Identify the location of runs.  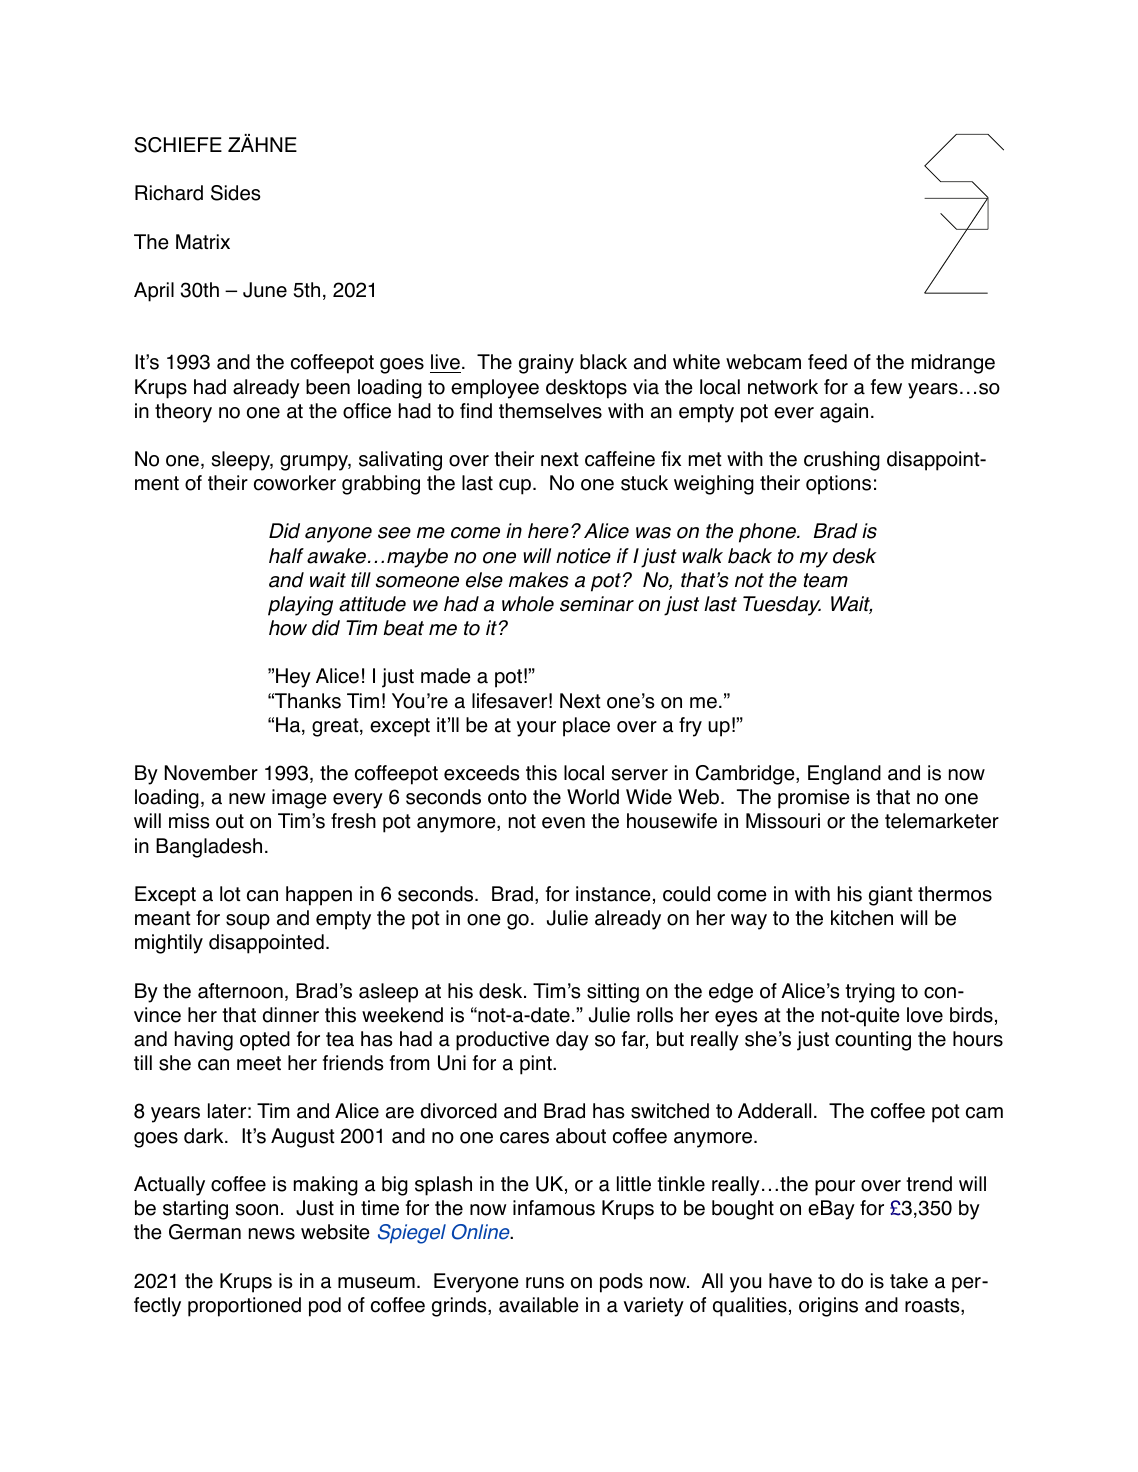
(545, 1283).
